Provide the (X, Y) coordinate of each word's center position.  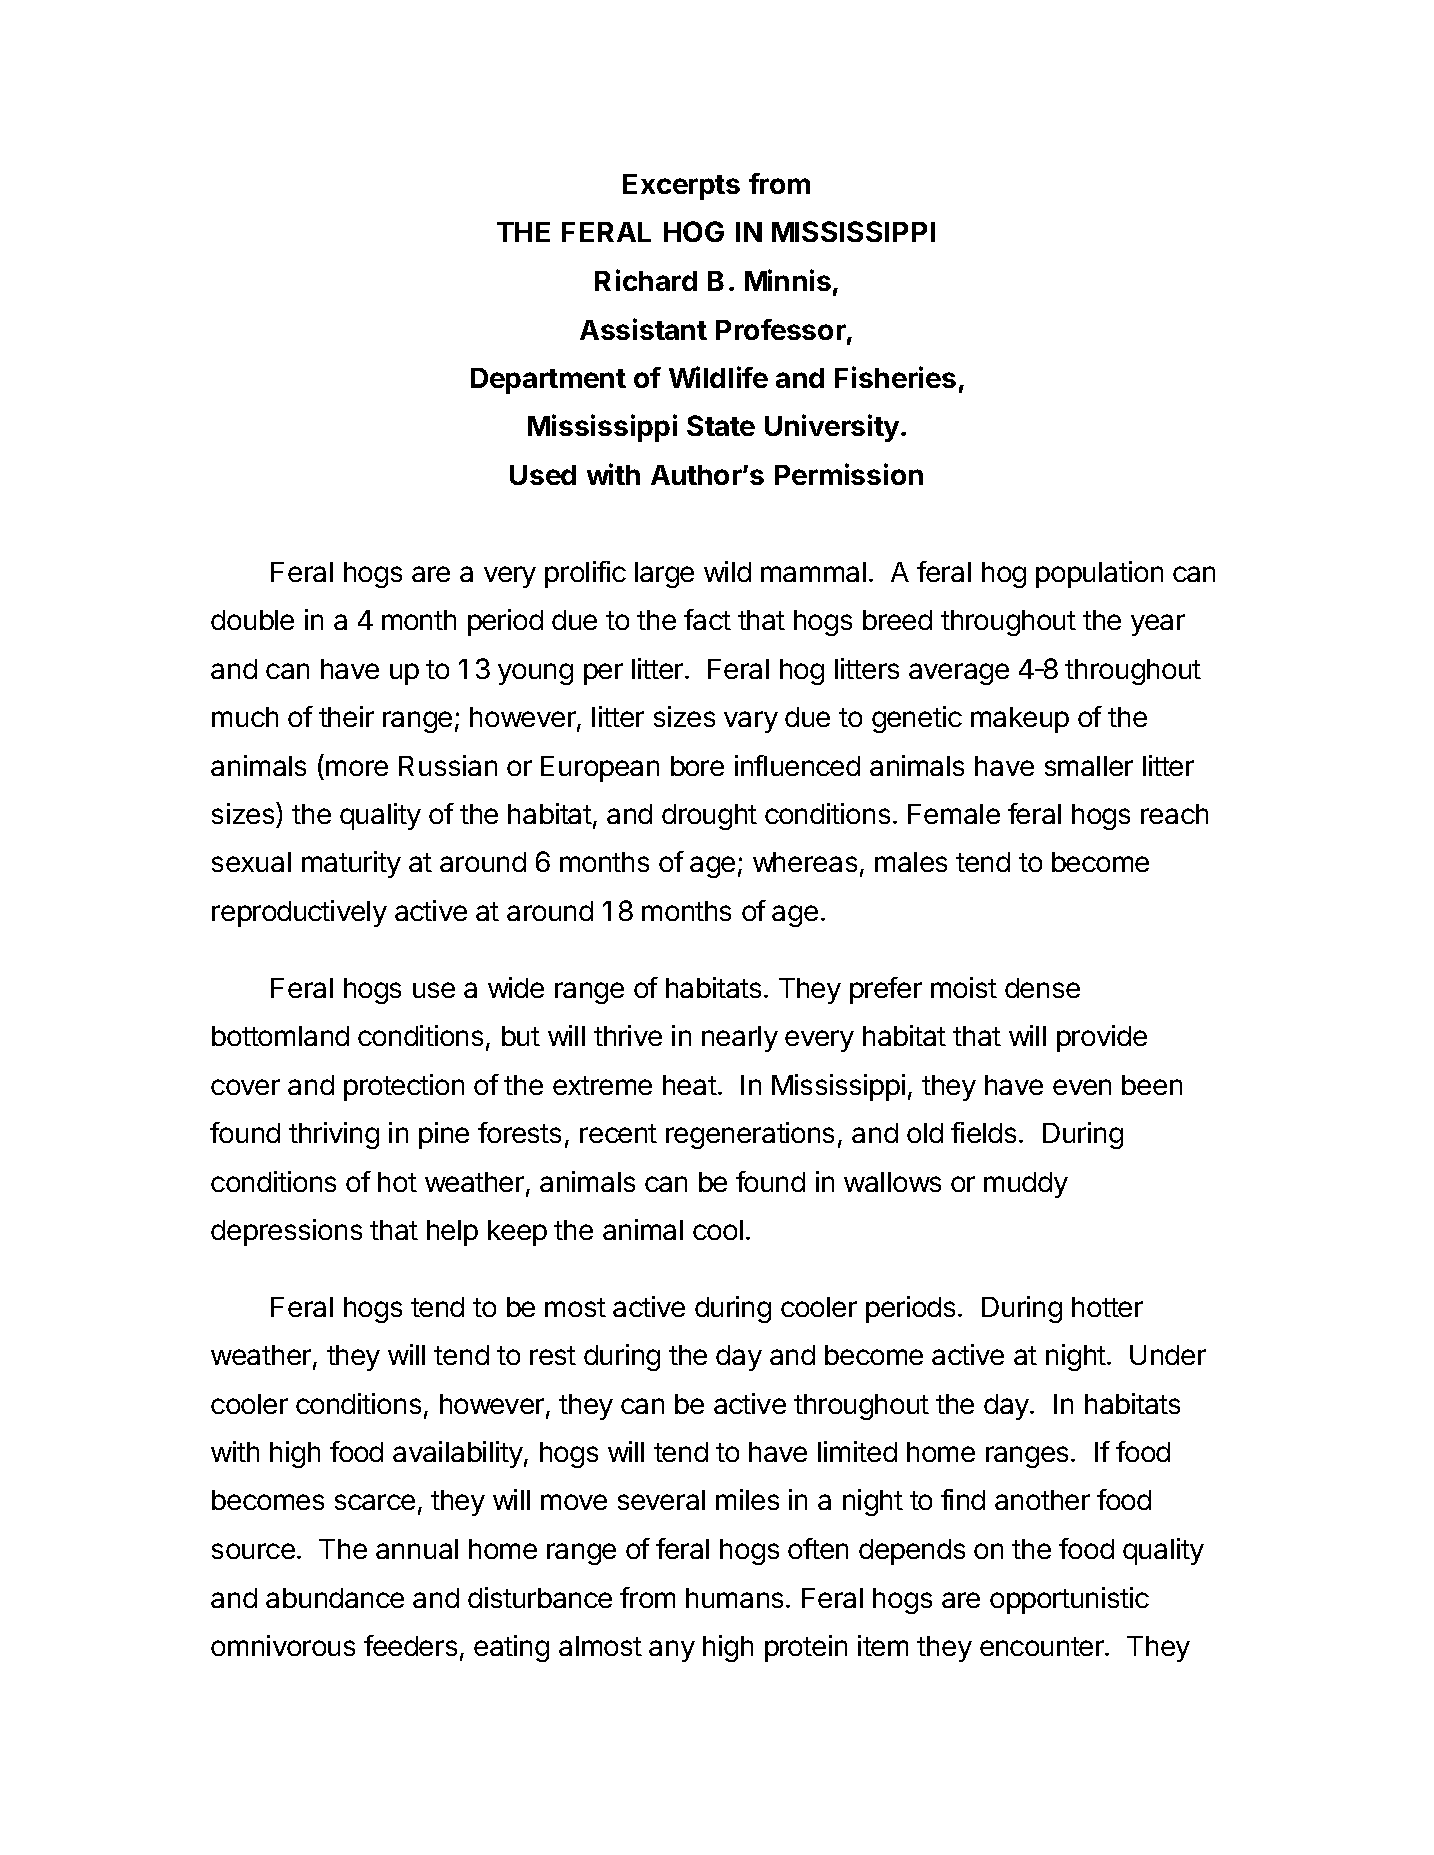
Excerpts (681, 187)
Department (548, 381)
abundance (335, 1598)
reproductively (299, 913)
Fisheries (895, 377)
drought (709, 817)
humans (736, 1598)
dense (1042, 988)
